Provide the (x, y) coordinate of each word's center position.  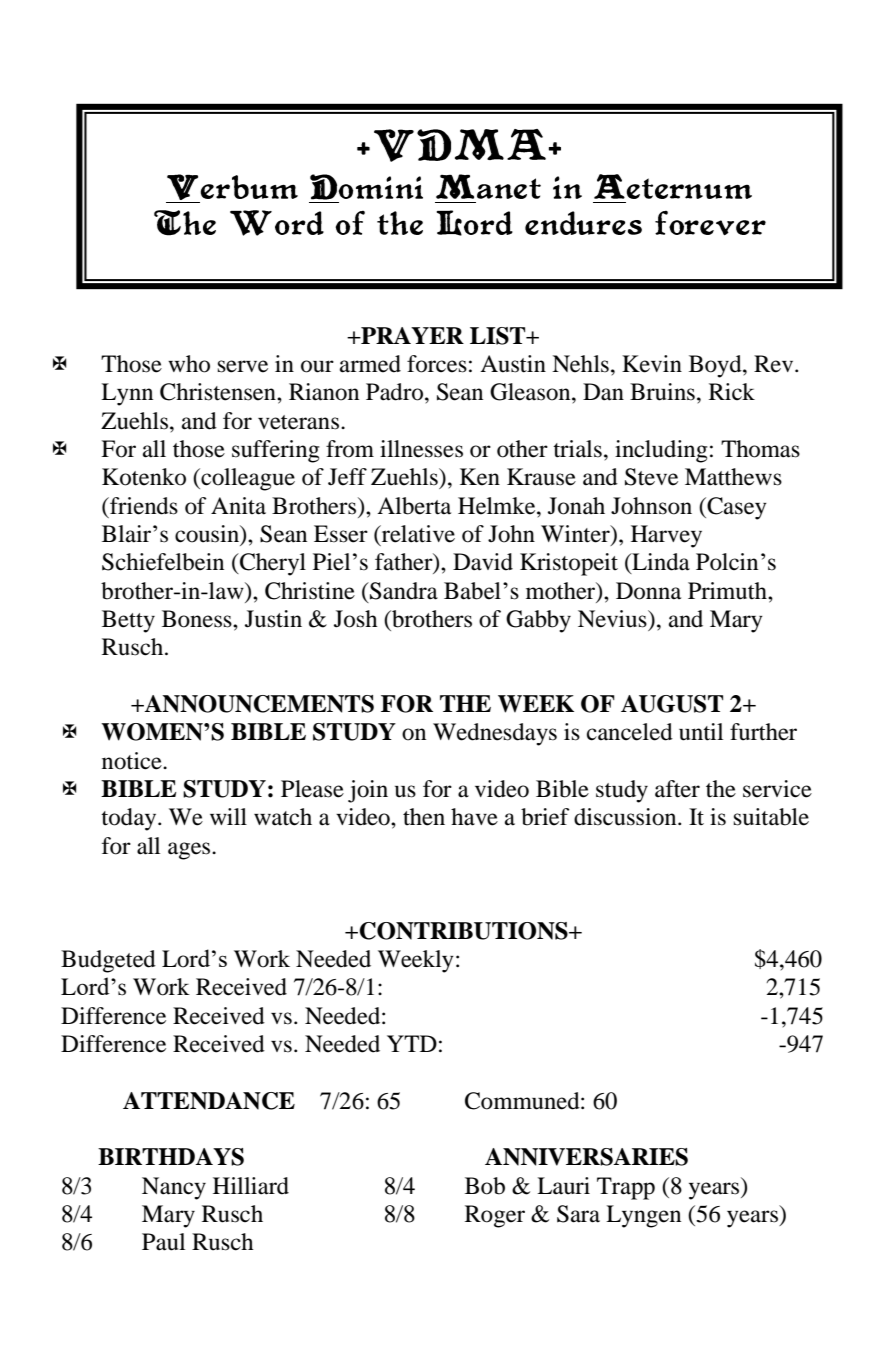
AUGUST (672, 704)
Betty (128, 621)
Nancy (174, 1188)
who (189, 364)
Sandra (403, 591)
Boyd (716, 366)
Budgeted (108, 961)
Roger (495, 1216)
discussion (626, 817)
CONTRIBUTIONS (464, 931)
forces (437, 364)
